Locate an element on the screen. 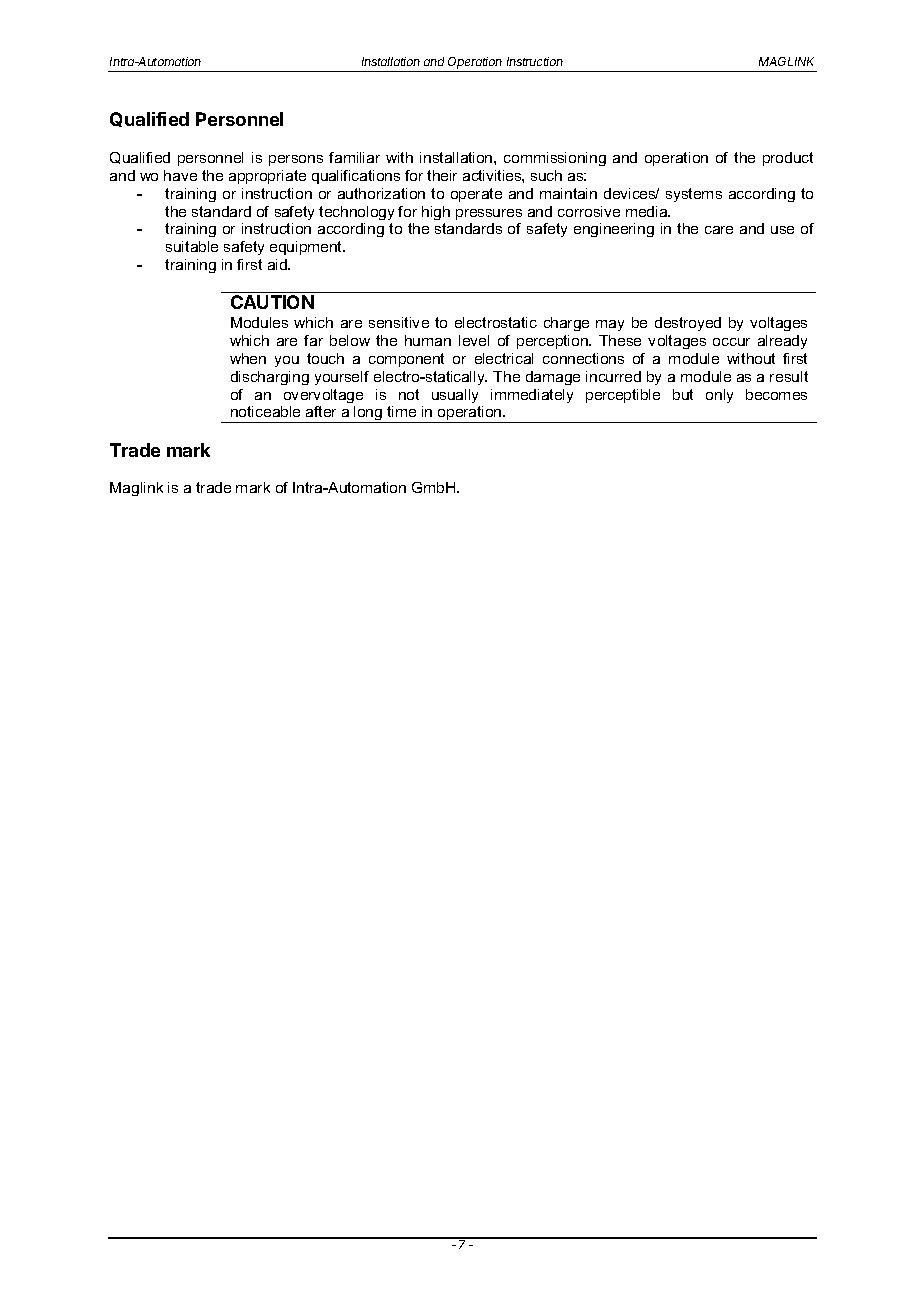 The image size is (924, 1308). destroyed is located at coordinates (688, 324).
